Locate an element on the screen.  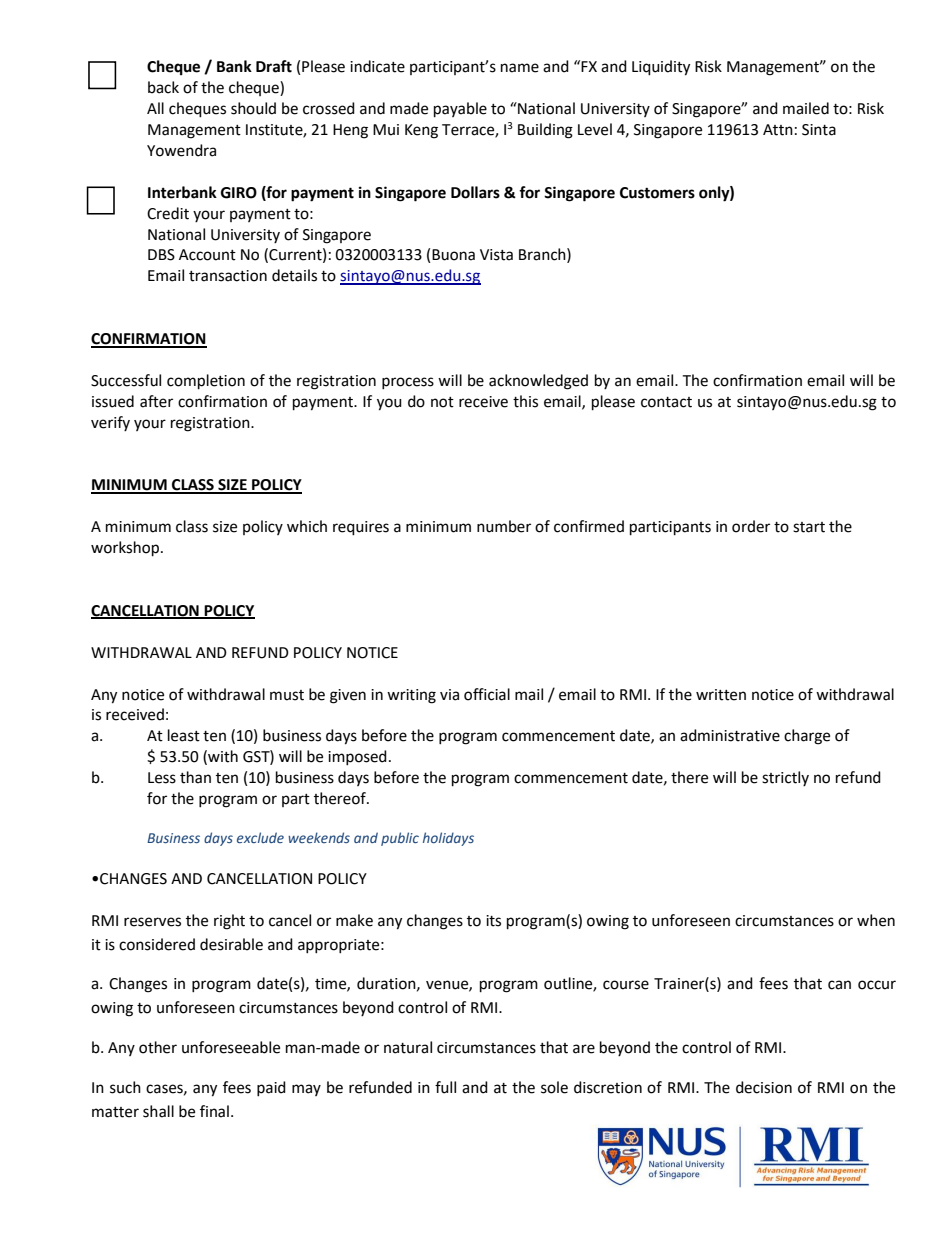
official is located at coordinates (487, 694).
